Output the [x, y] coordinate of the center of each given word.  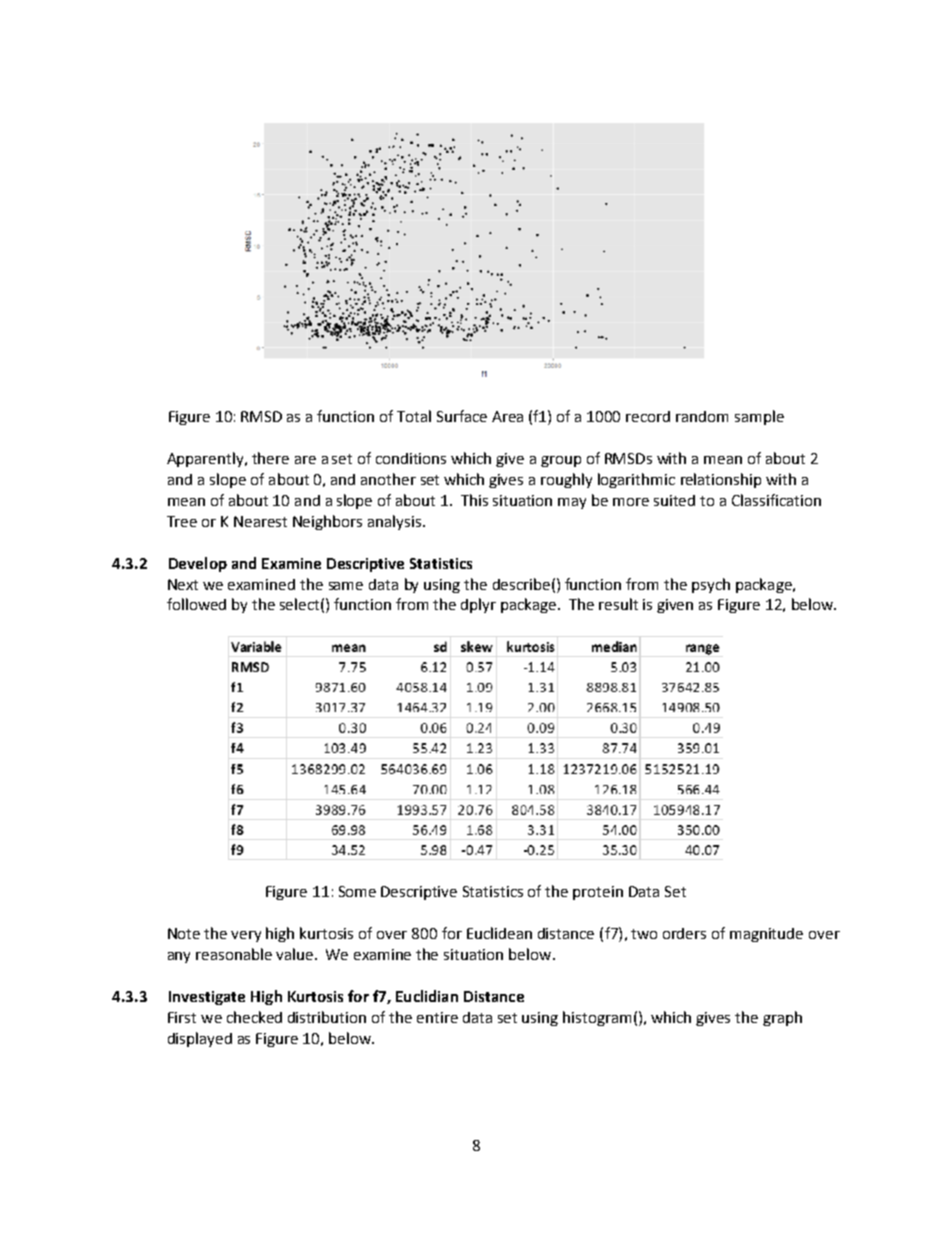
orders [684, 933]
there [270, 458]
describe [521, 584]
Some [357, 891]
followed [196, 604]
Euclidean [499, 933]
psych [711, 585]
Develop [198, 564]
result [618, 604]
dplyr [478, 605]
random [702, 416]
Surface [462, 416]
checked [254, 1017]
